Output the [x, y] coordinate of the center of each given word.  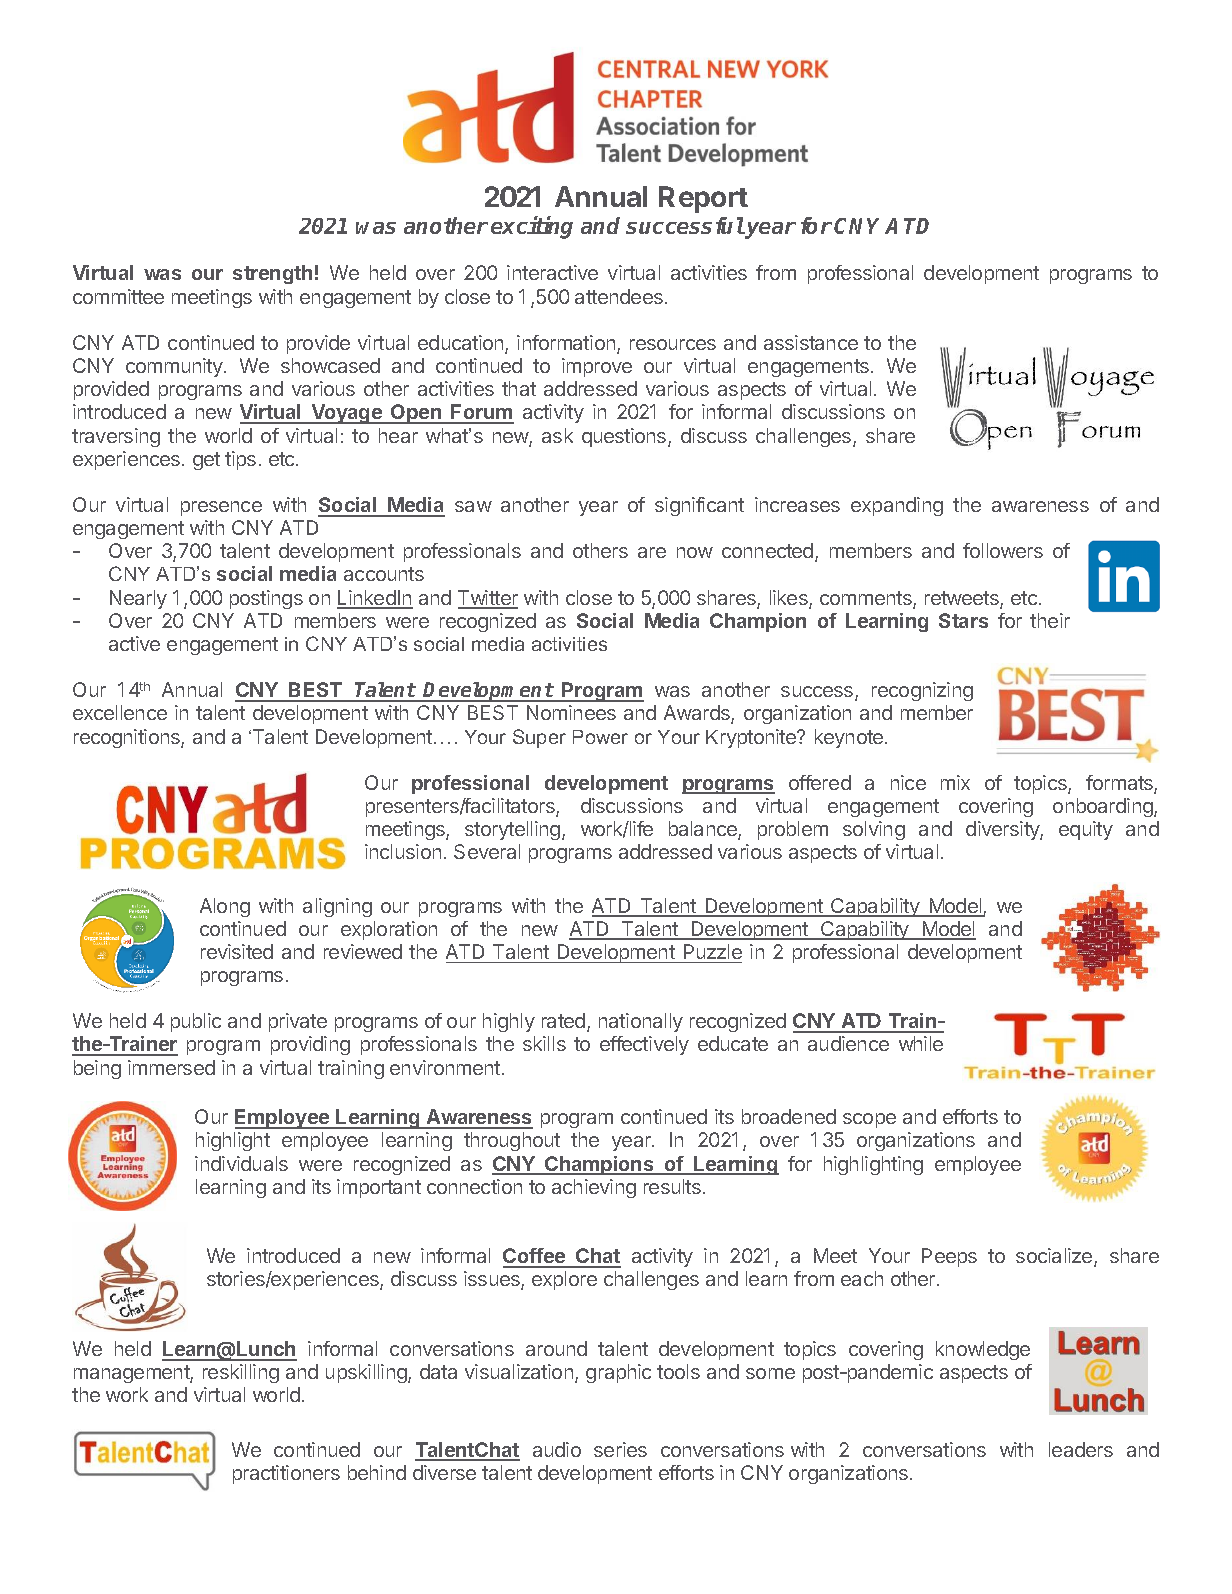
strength [272, 274]
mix [955, 782]
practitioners [286, 1474]
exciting [532, 227]
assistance [811, 342]
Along [225, 907]
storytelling [512, 830]
